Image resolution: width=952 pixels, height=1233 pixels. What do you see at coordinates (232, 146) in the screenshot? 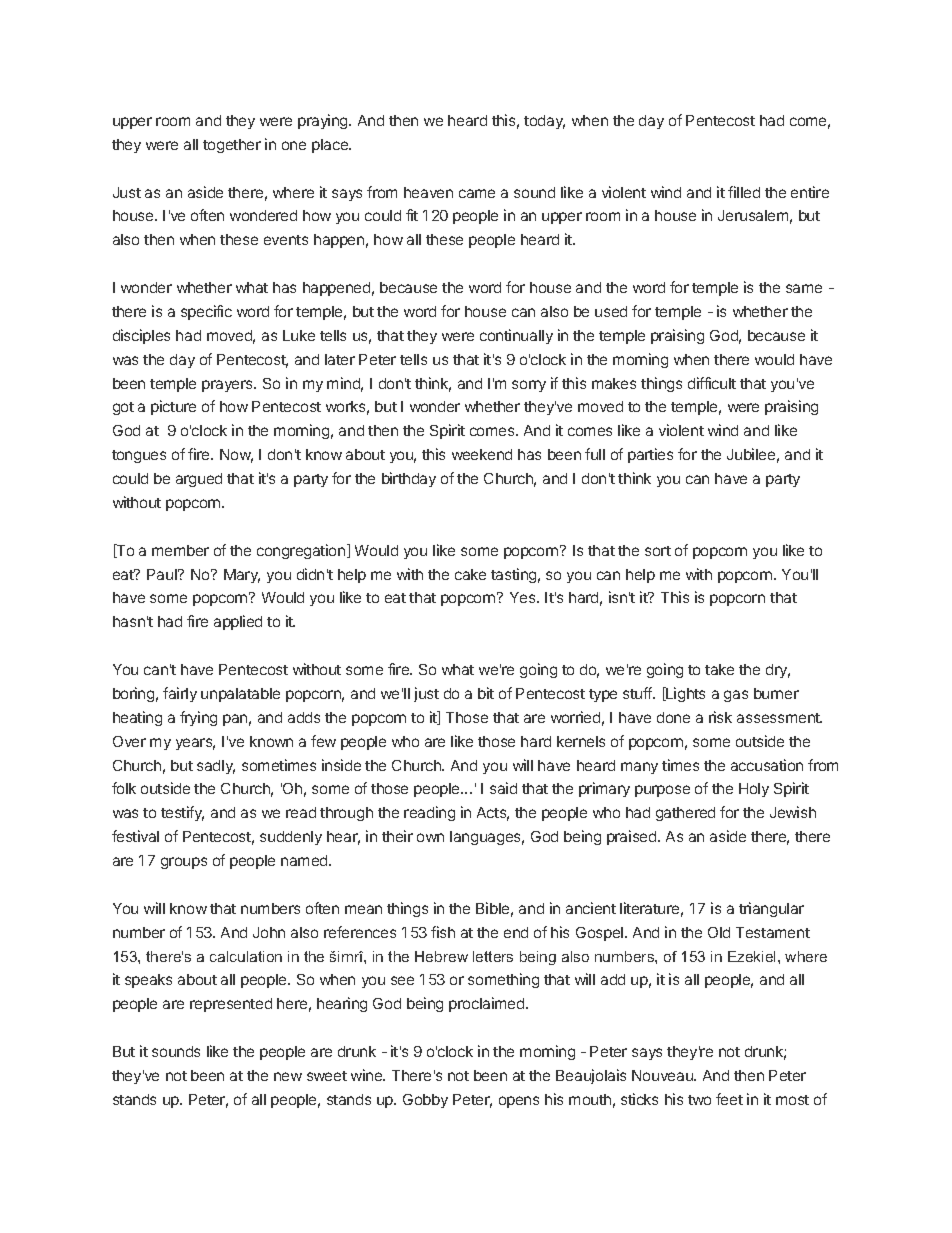
I see `together` at bounding box center [232, 146].
